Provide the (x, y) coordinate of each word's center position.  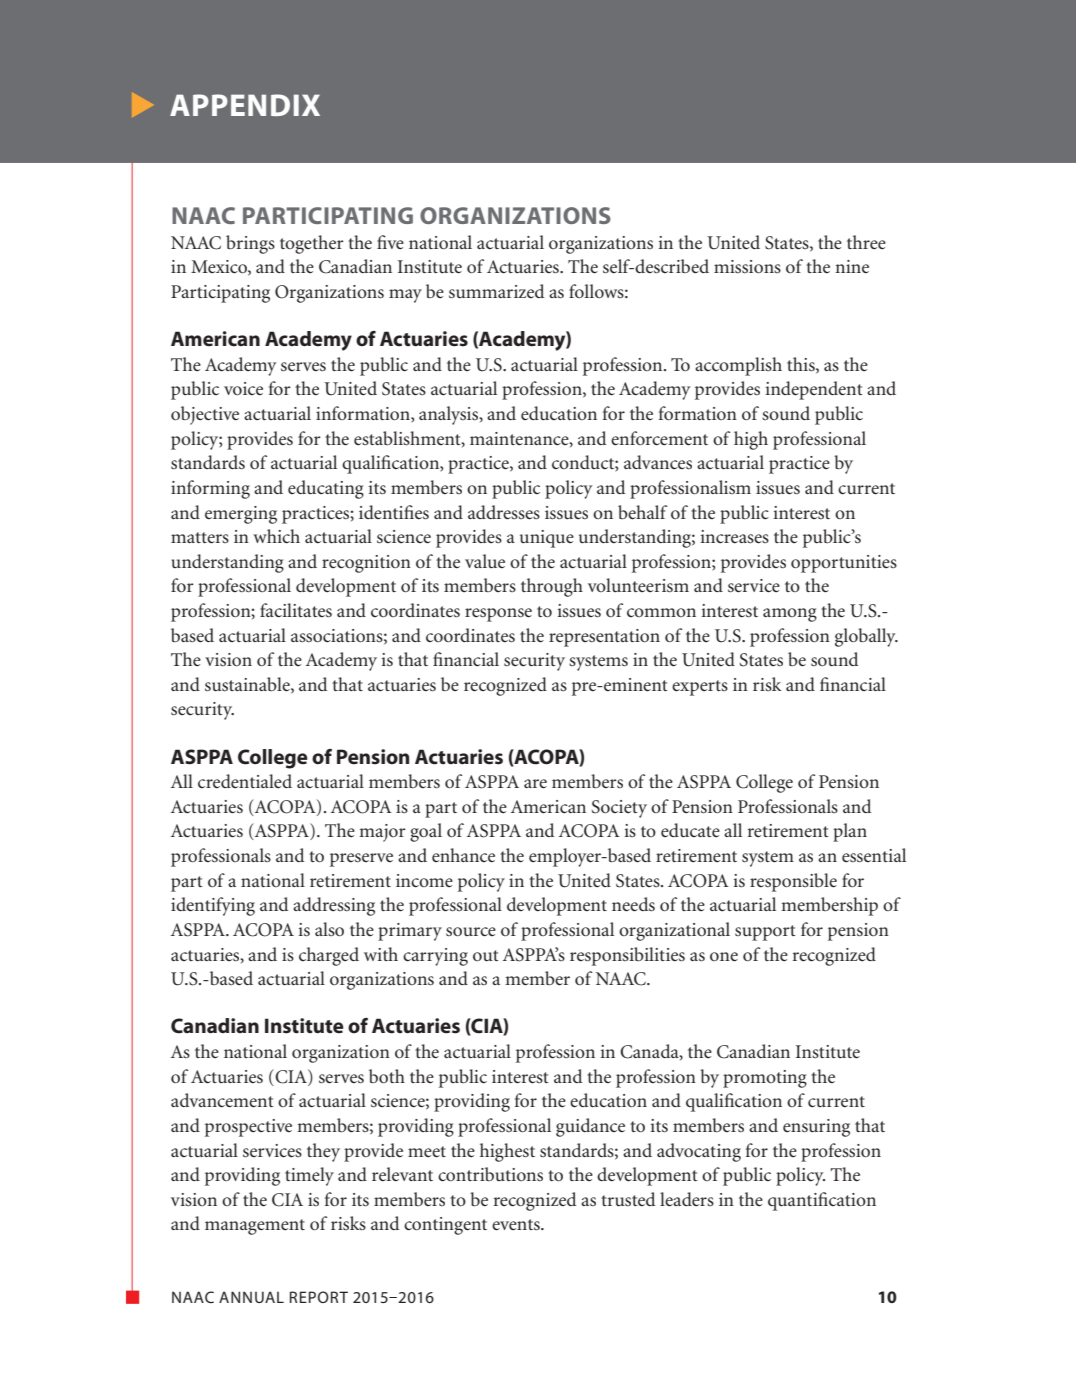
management (255, 1227)
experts (700, 688)
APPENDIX (245, 105)
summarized (496, 291)
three (866, 242)
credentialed (245, 781)
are (535, 784)
